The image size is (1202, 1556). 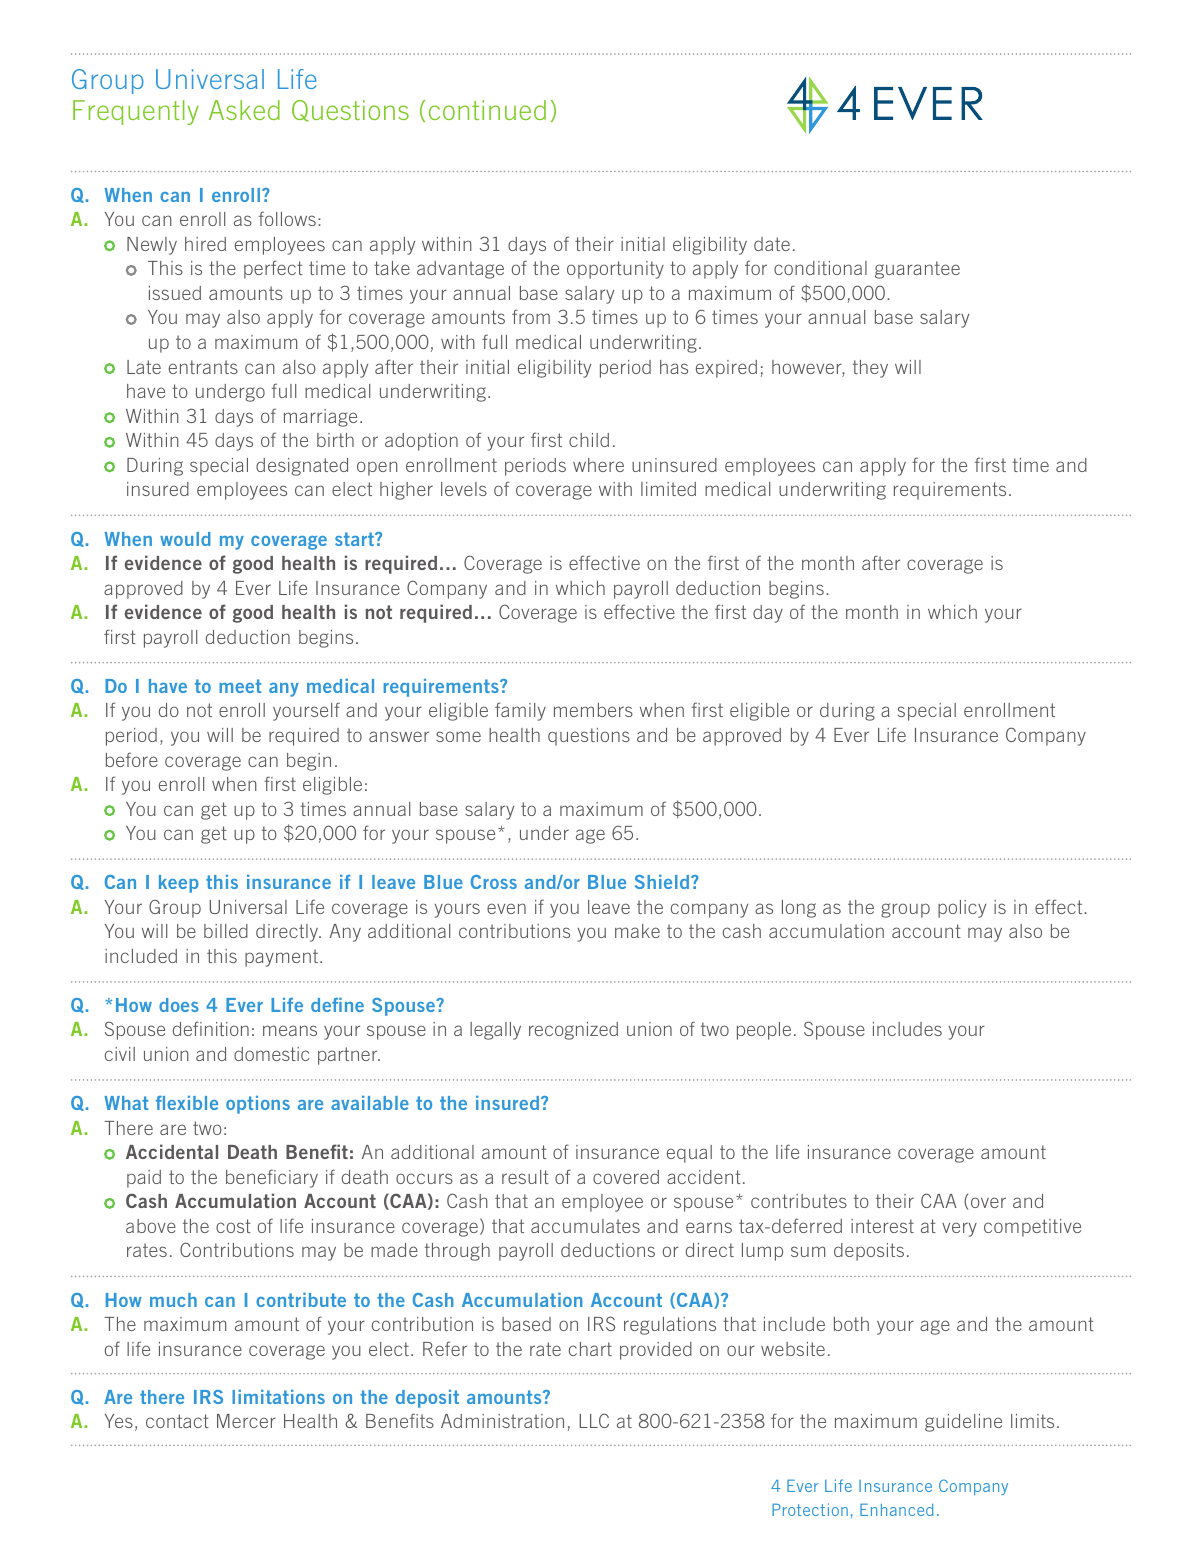 I want to click on continued, so click(x=487, y=110).
